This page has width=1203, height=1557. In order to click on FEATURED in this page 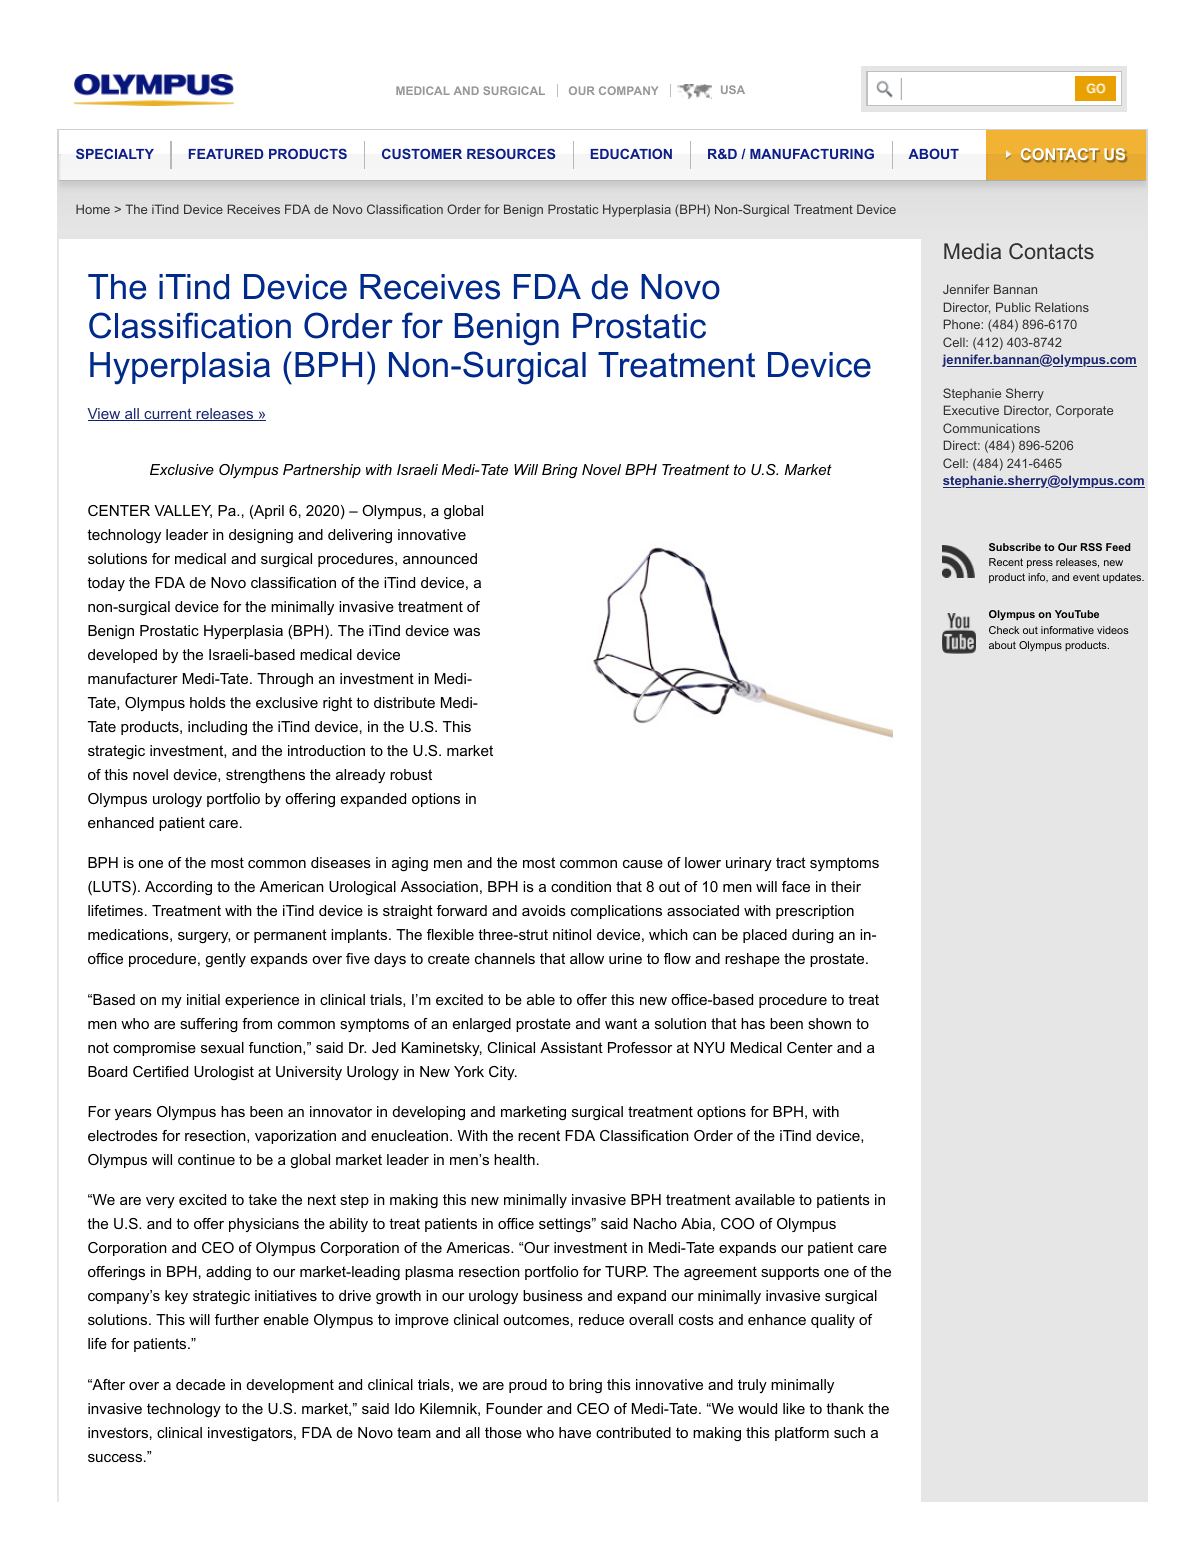, I will do `click(226, 154)`.
